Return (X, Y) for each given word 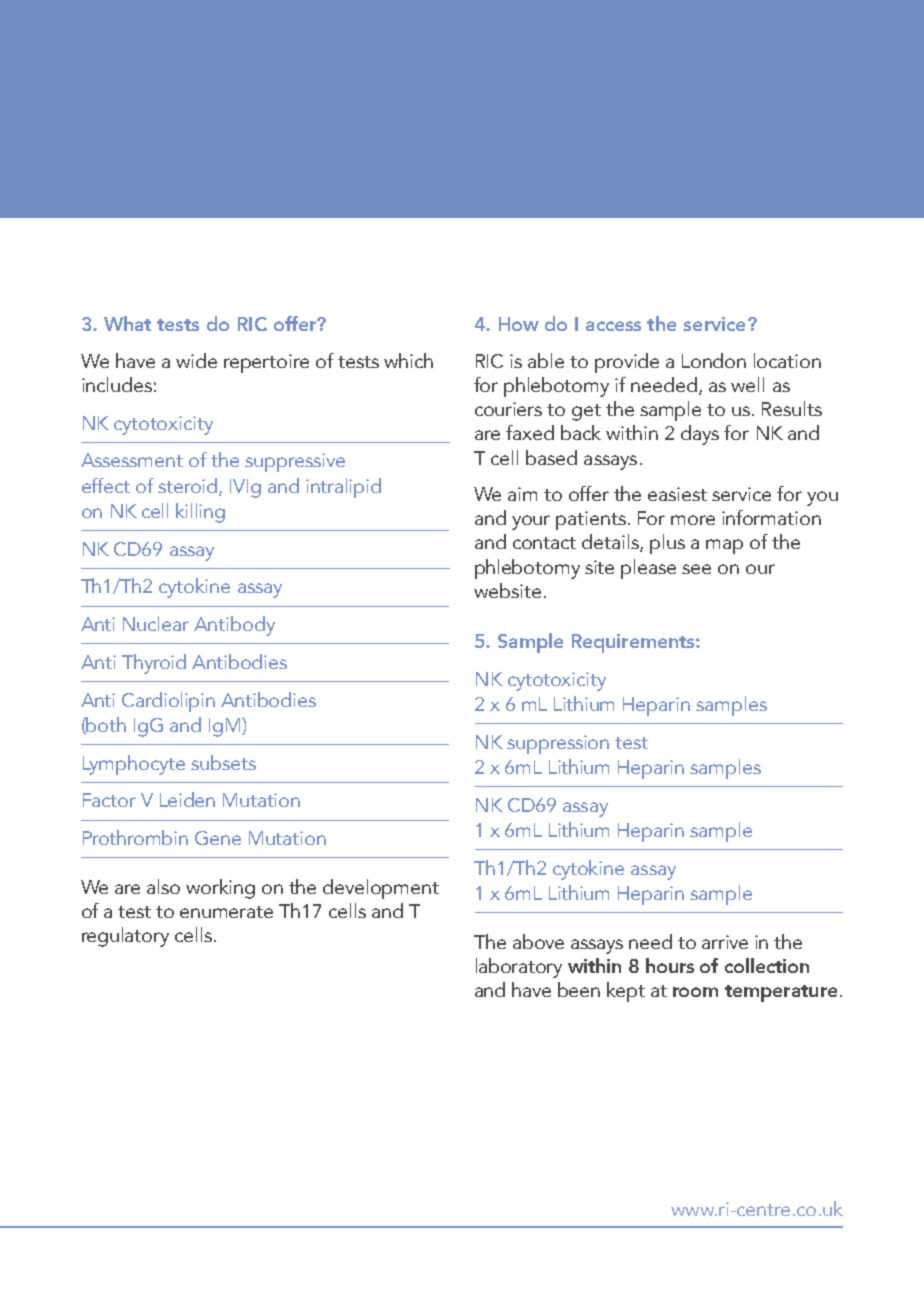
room (695, 992)
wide (196, 360)
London (714, 360)
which (408, 360)
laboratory (519, 968)
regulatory (125, 937)
